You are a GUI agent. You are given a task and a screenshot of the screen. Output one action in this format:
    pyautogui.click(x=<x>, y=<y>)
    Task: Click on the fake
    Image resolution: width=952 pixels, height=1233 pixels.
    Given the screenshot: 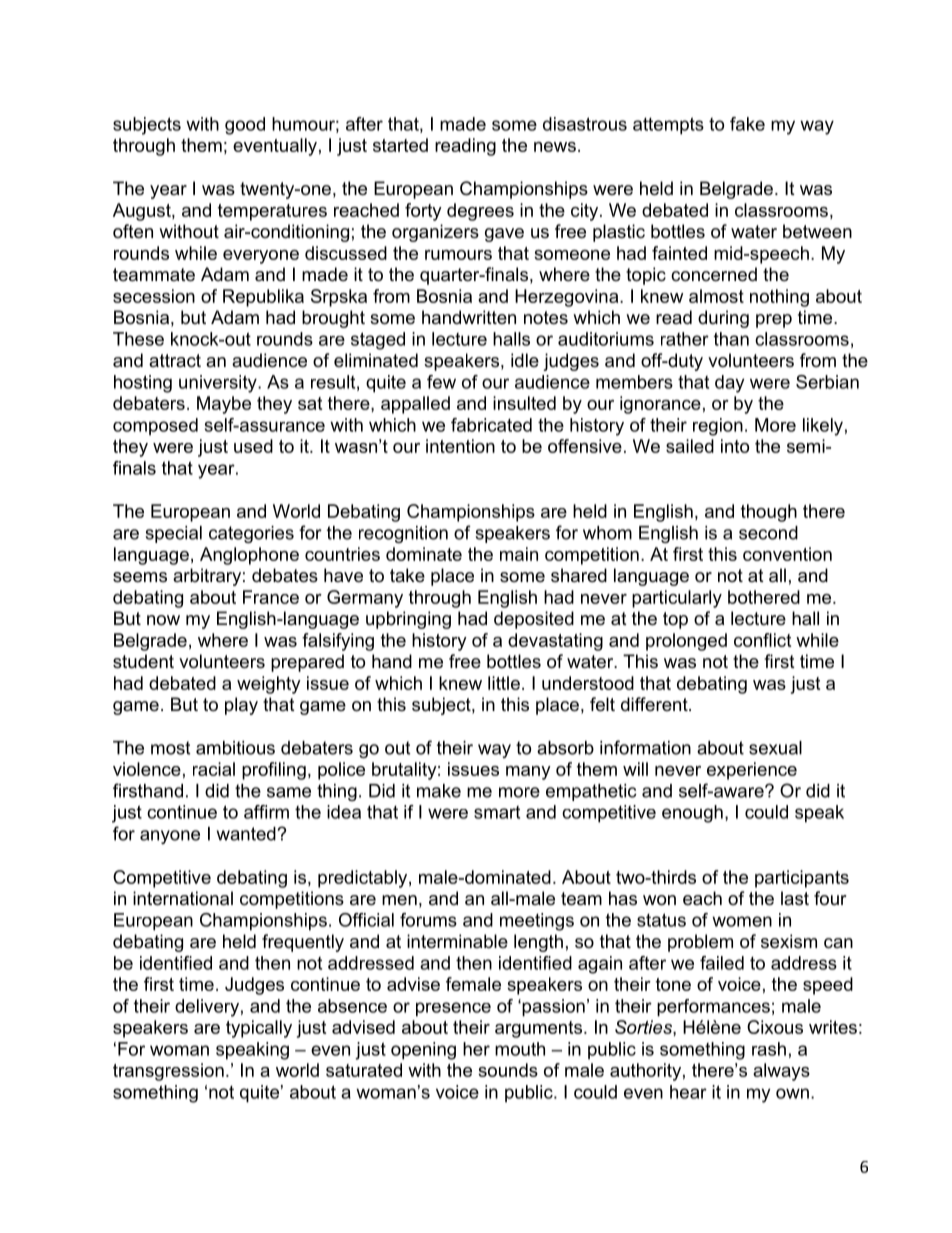 What is the action you would take?
    pyautogui.click(x=747, y=124)
